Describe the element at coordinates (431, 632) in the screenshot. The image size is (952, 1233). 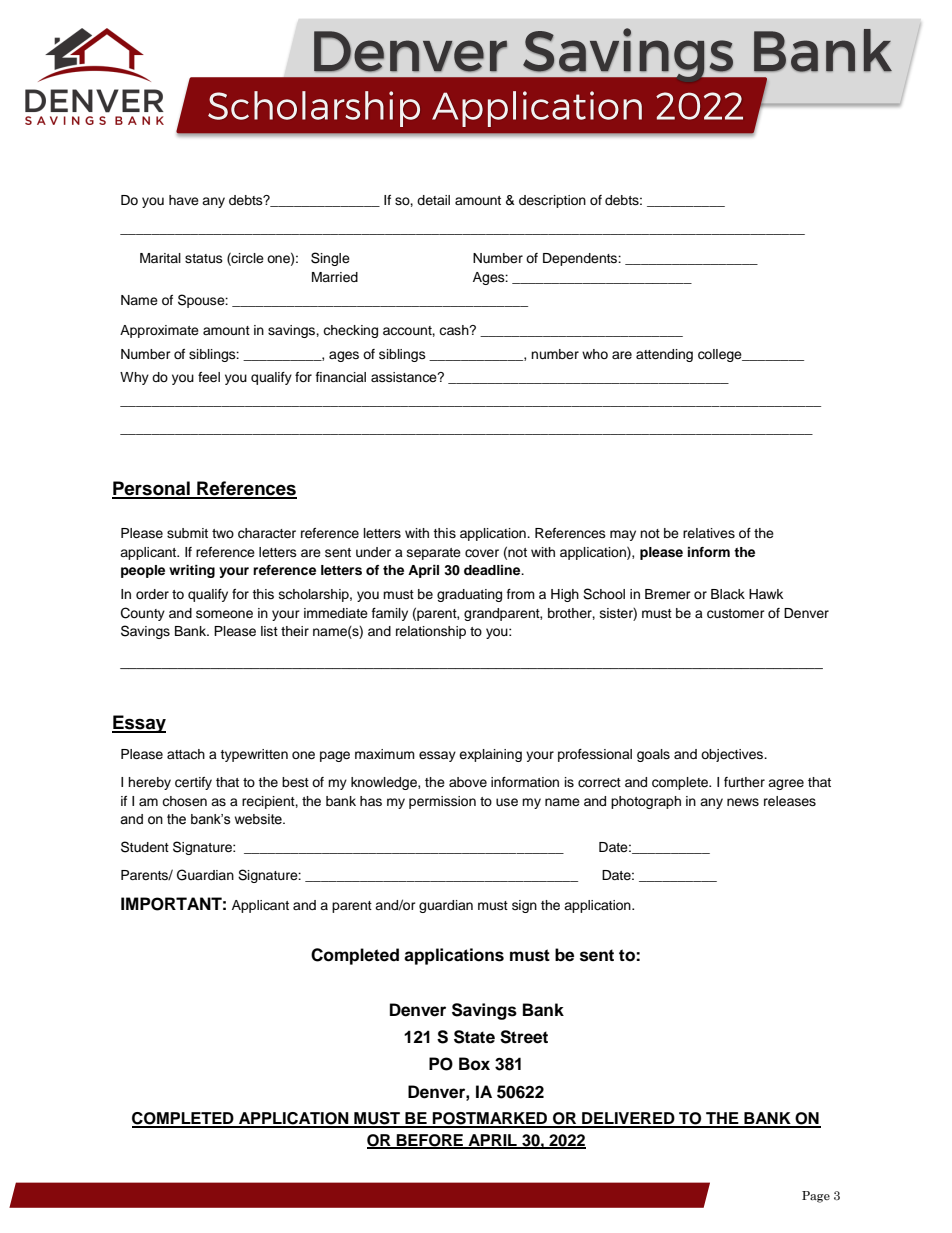
I see `relationship` at that location.
